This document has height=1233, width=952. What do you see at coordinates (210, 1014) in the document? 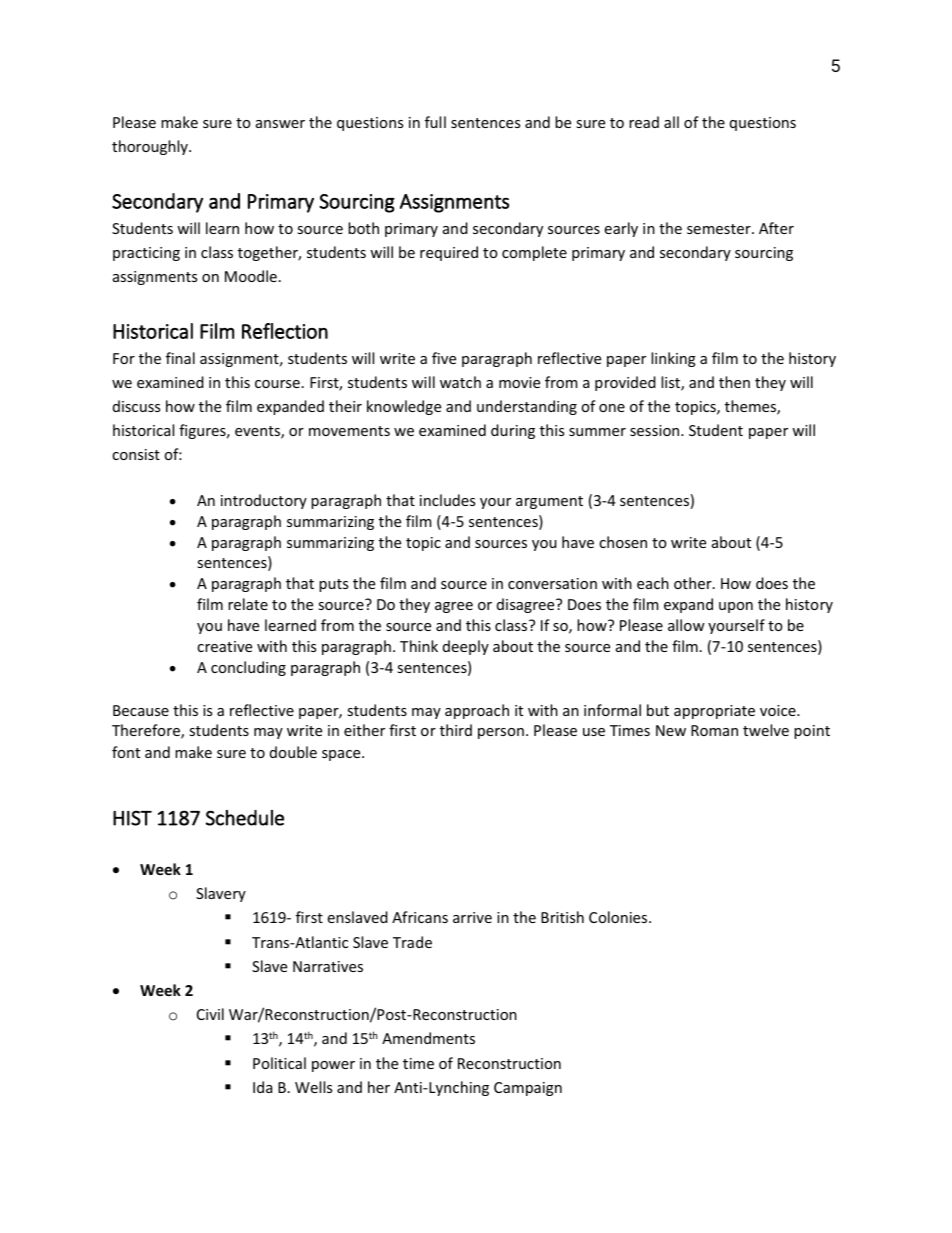
I see `Civil` at bounding box center [210, 1014].
